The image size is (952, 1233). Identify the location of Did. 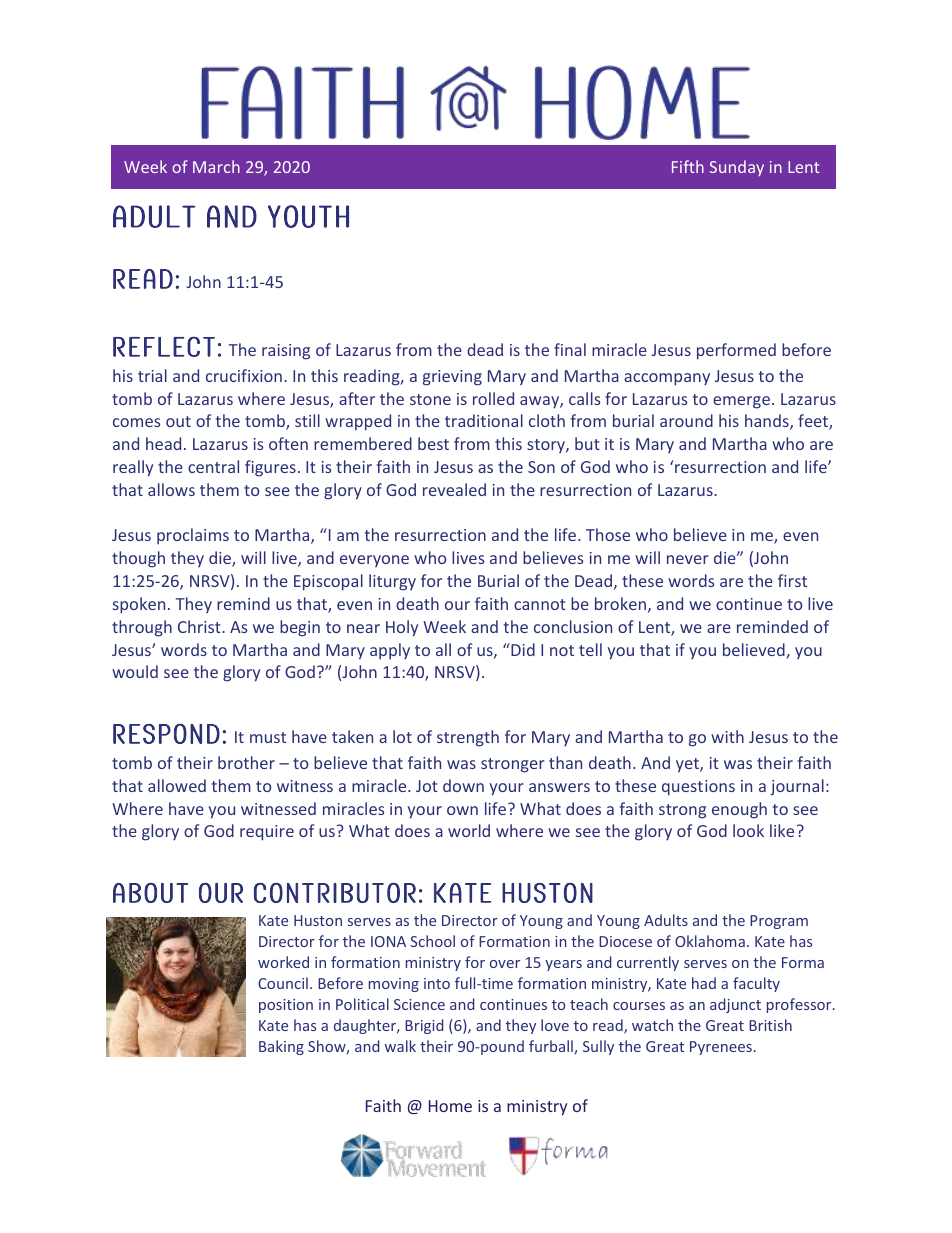
(522, 649).
